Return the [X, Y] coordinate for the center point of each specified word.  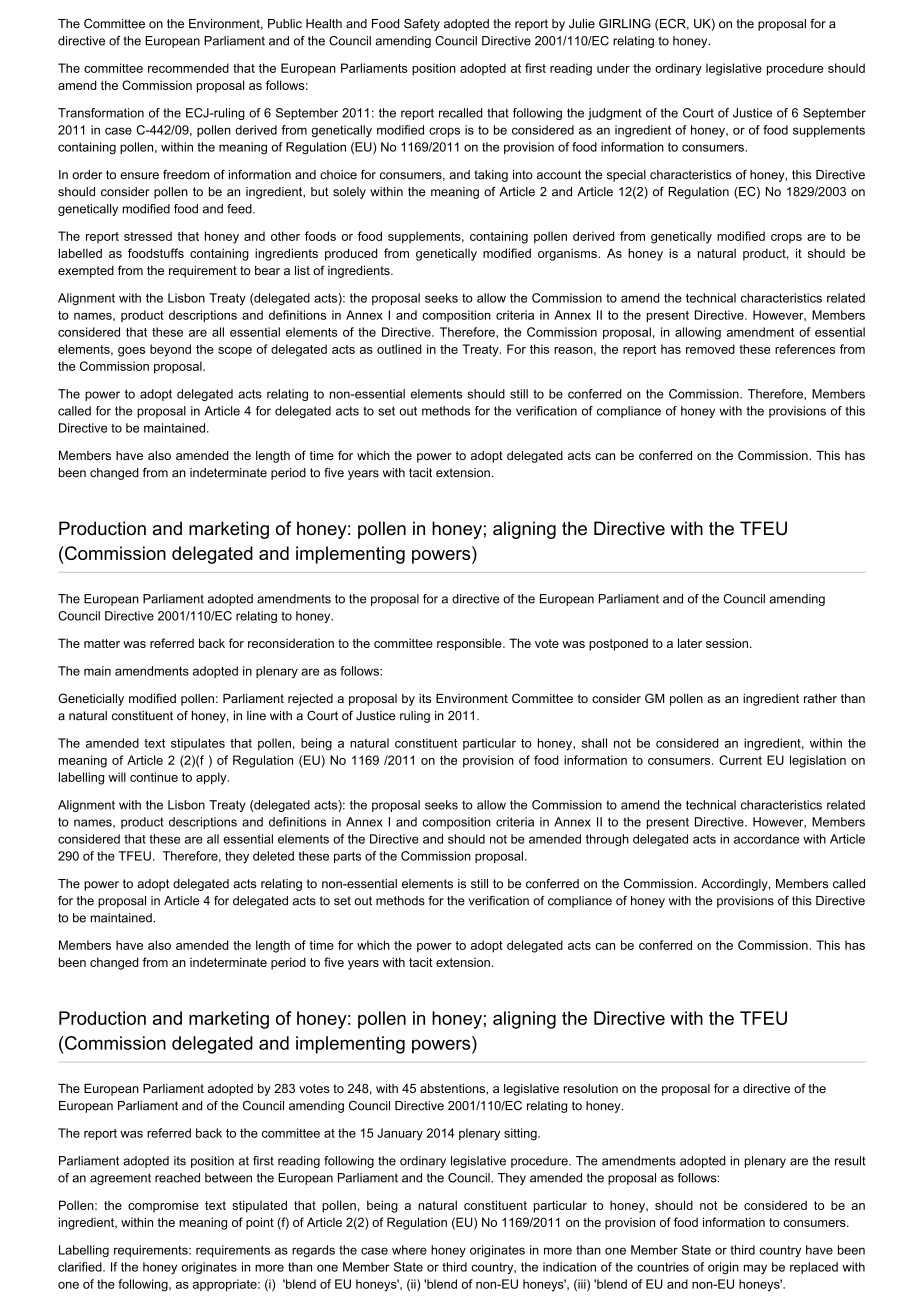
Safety [422, 25]
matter [102, 643]
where [409, 1250]
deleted [273, 856]
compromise [163, 1206]
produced [351, 254]
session [728, 643]
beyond [170, 350]
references [805, 349]
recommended [188, 68]
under [613, 68]
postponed [618, 644]
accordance [766, 839]
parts [347, 857]
